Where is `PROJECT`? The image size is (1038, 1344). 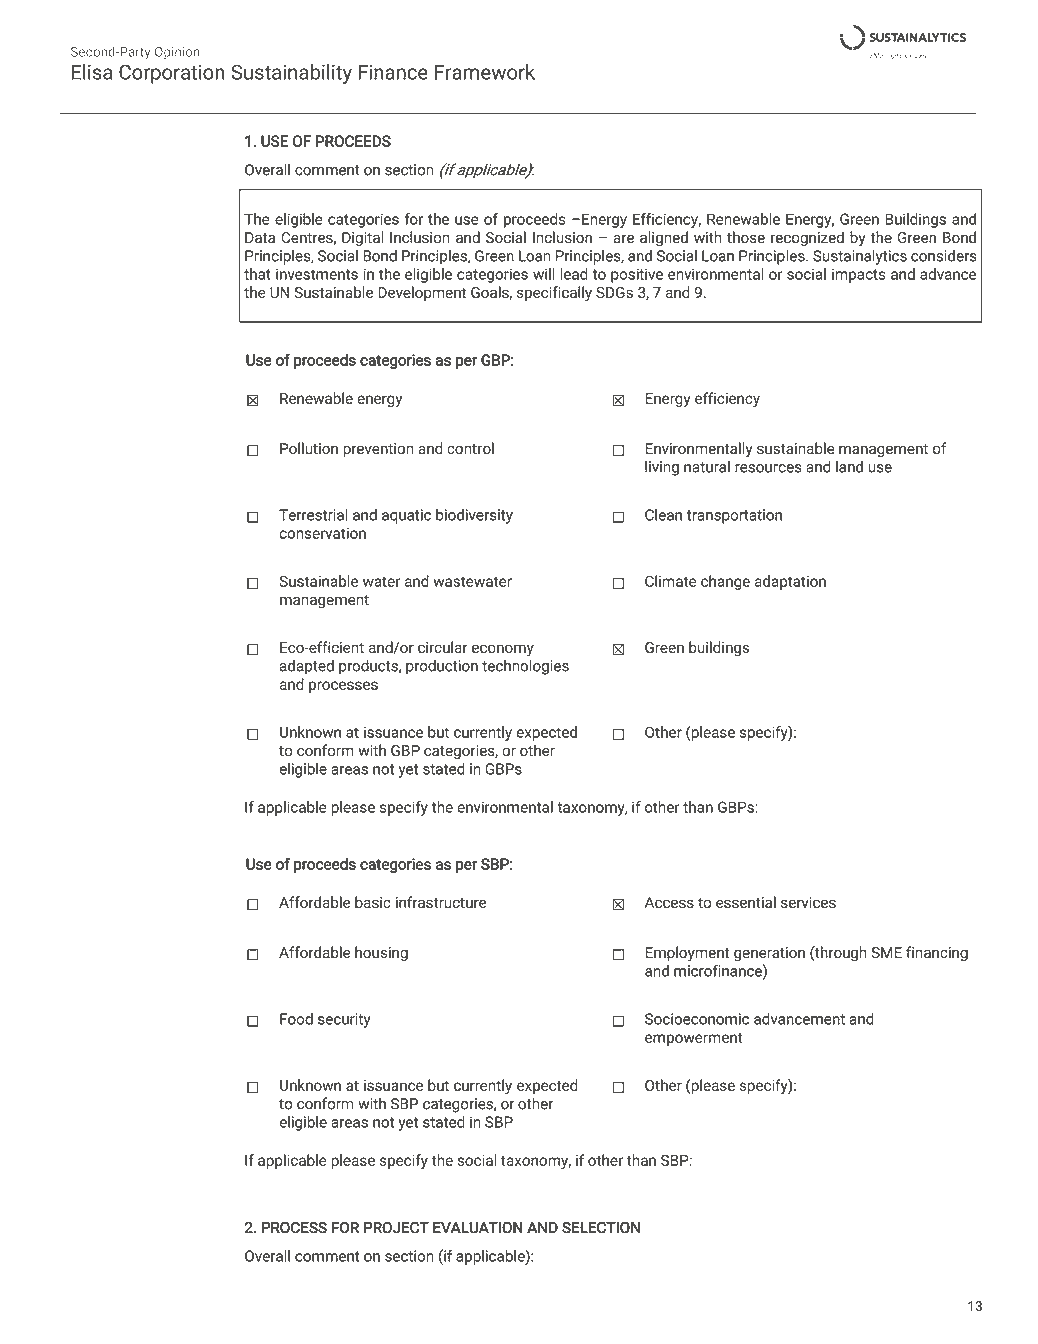 PROJECT is located at coordinates (396, 1227).
